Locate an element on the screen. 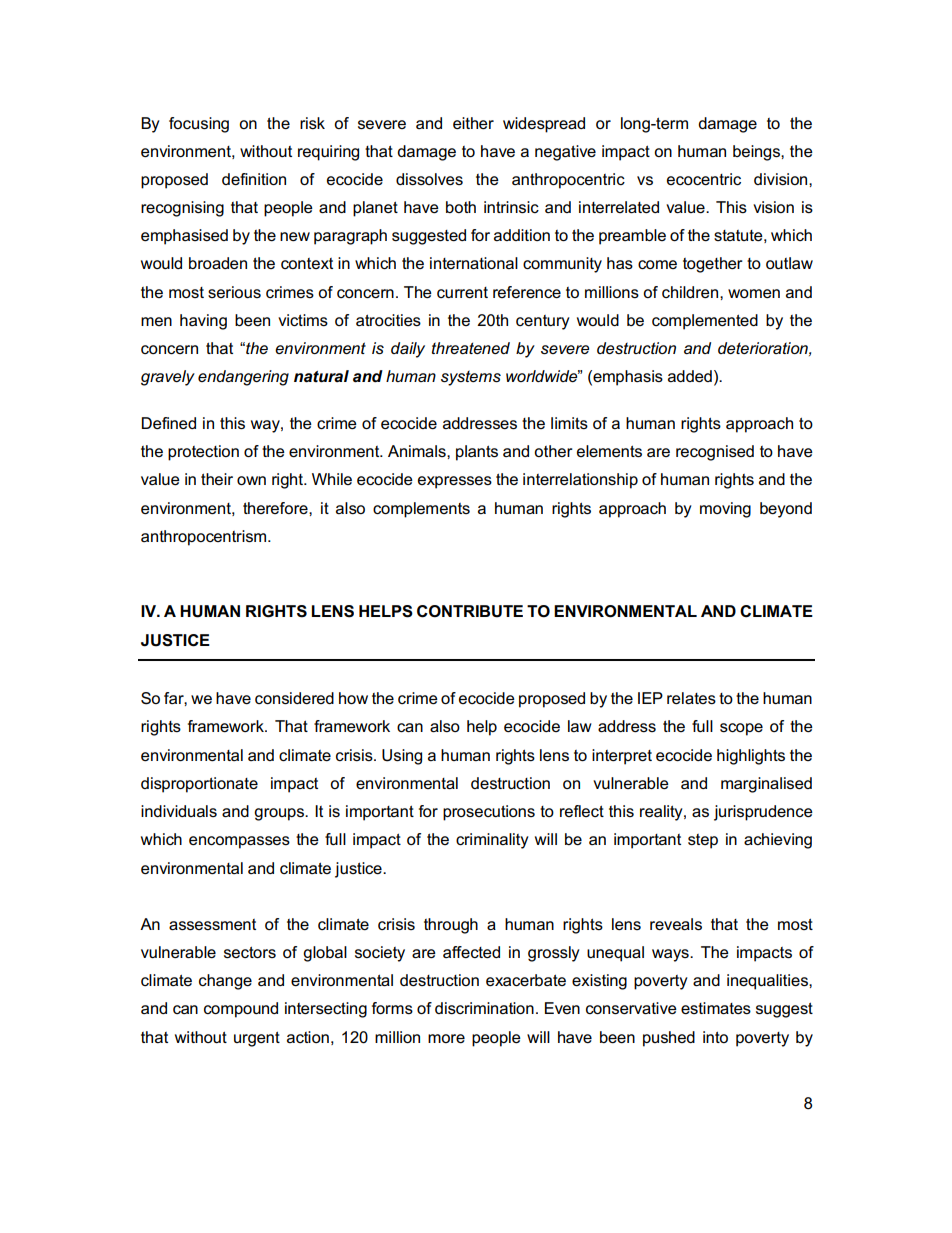 Image resolution: width=952 pixels, height=1233 pixels. either is located at coordinates (473, 123).
